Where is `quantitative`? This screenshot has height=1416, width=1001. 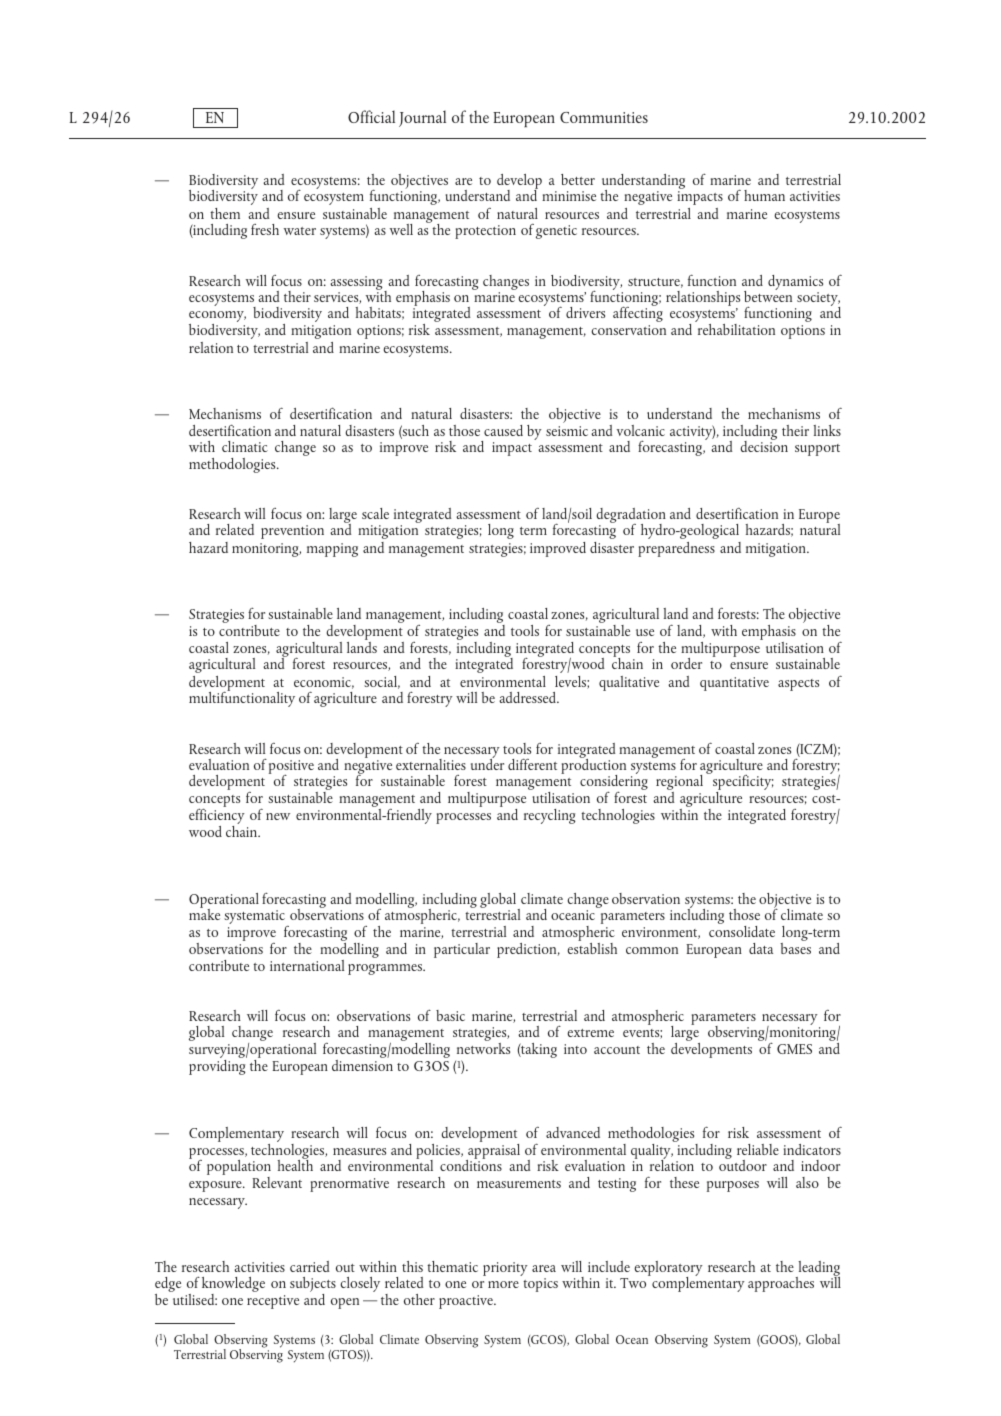 quantitative is located at coordinates (734, 684).
